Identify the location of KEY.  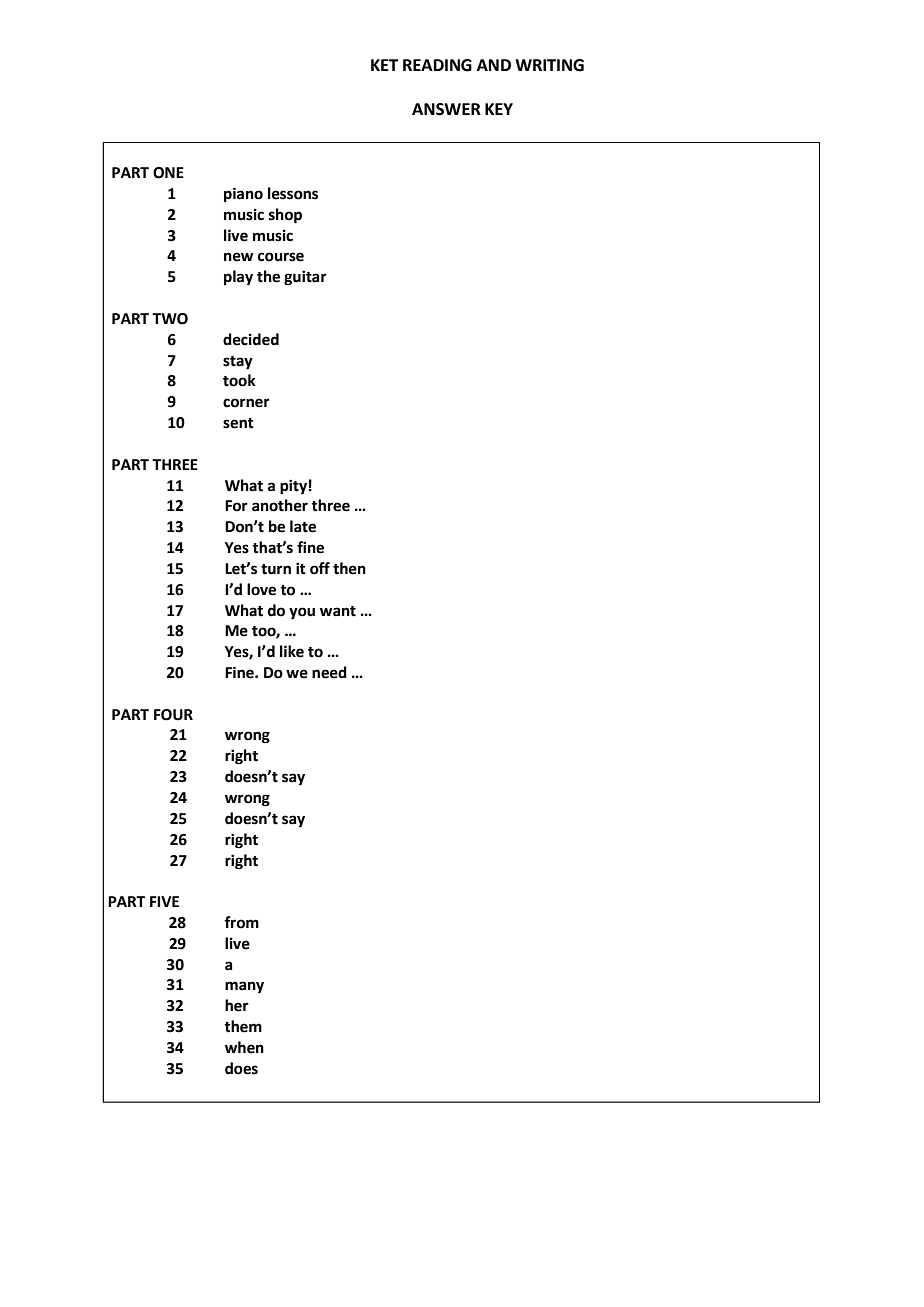
(499, 109).
